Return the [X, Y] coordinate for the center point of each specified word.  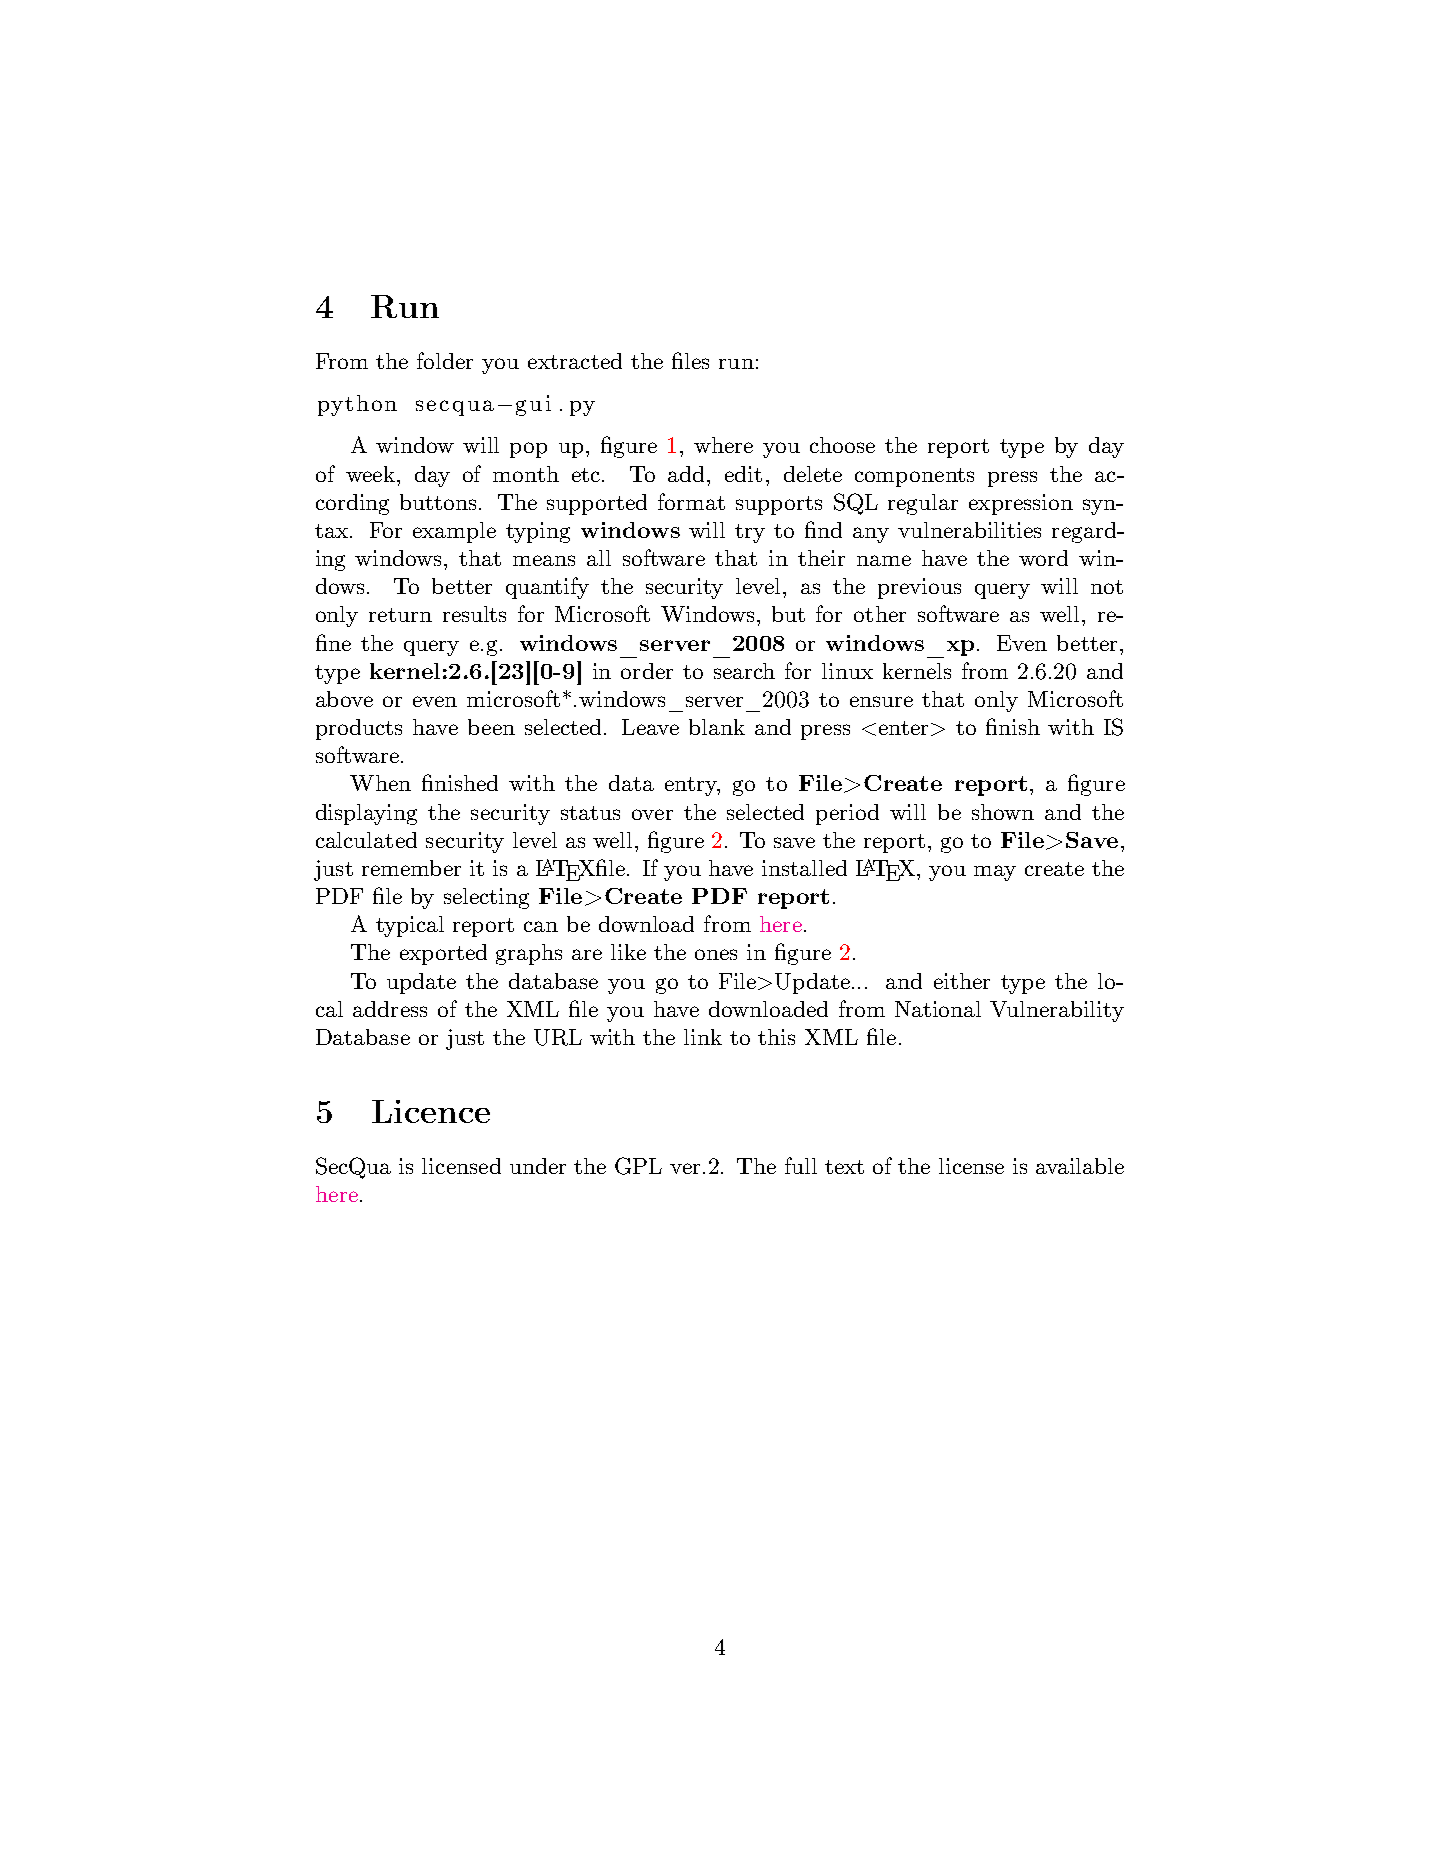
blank [717, 727]
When [380, 783]
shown [1003, 812]
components [914, 477]
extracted [575, 361]
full [801, 1165]
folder [445, 360]
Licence [431, 1111]
